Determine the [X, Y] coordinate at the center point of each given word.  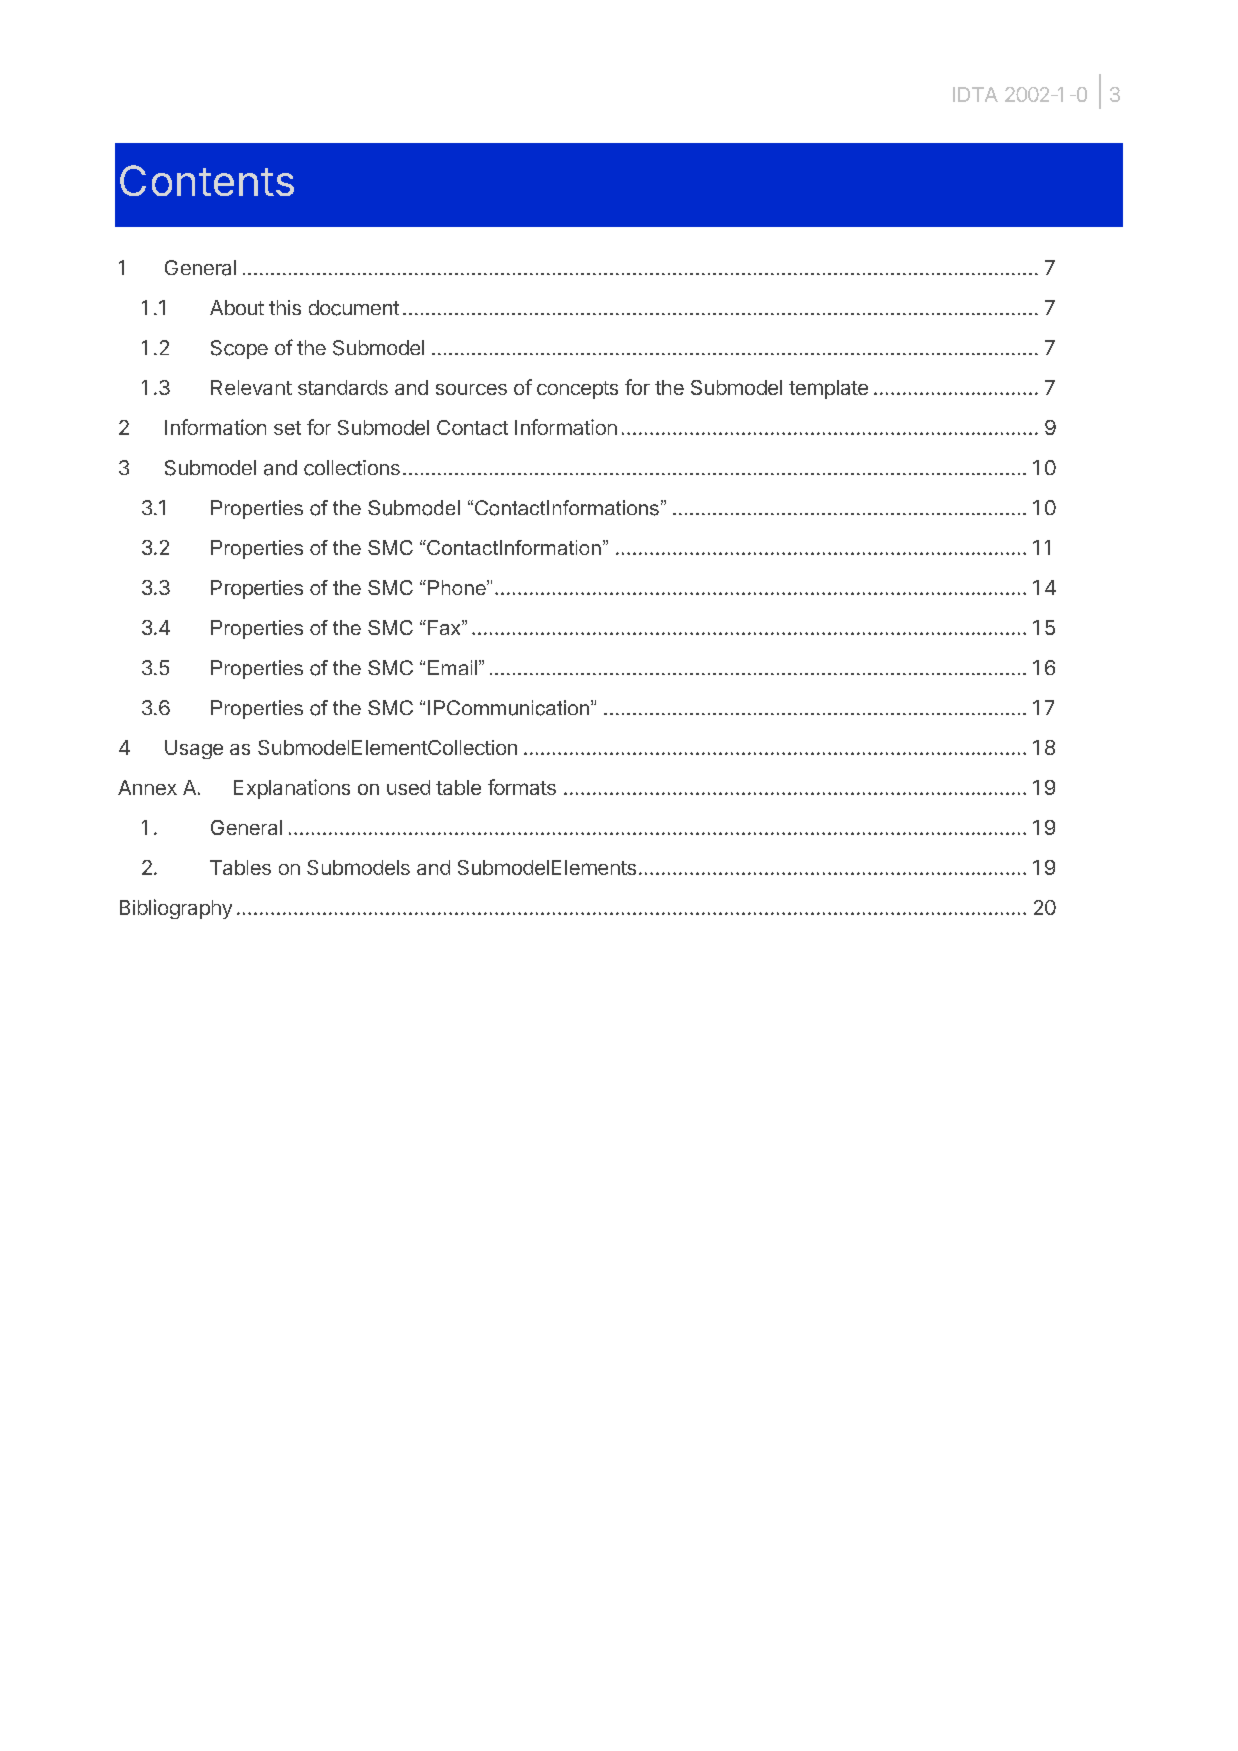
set [287, 428]
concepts [577, 390]
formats [522, 787]
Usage [194, 749]
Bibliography [176, 909]
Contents [207, 180]
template [828, 389]
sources [471, 389]
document [354, 308]
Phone [456, 587]
